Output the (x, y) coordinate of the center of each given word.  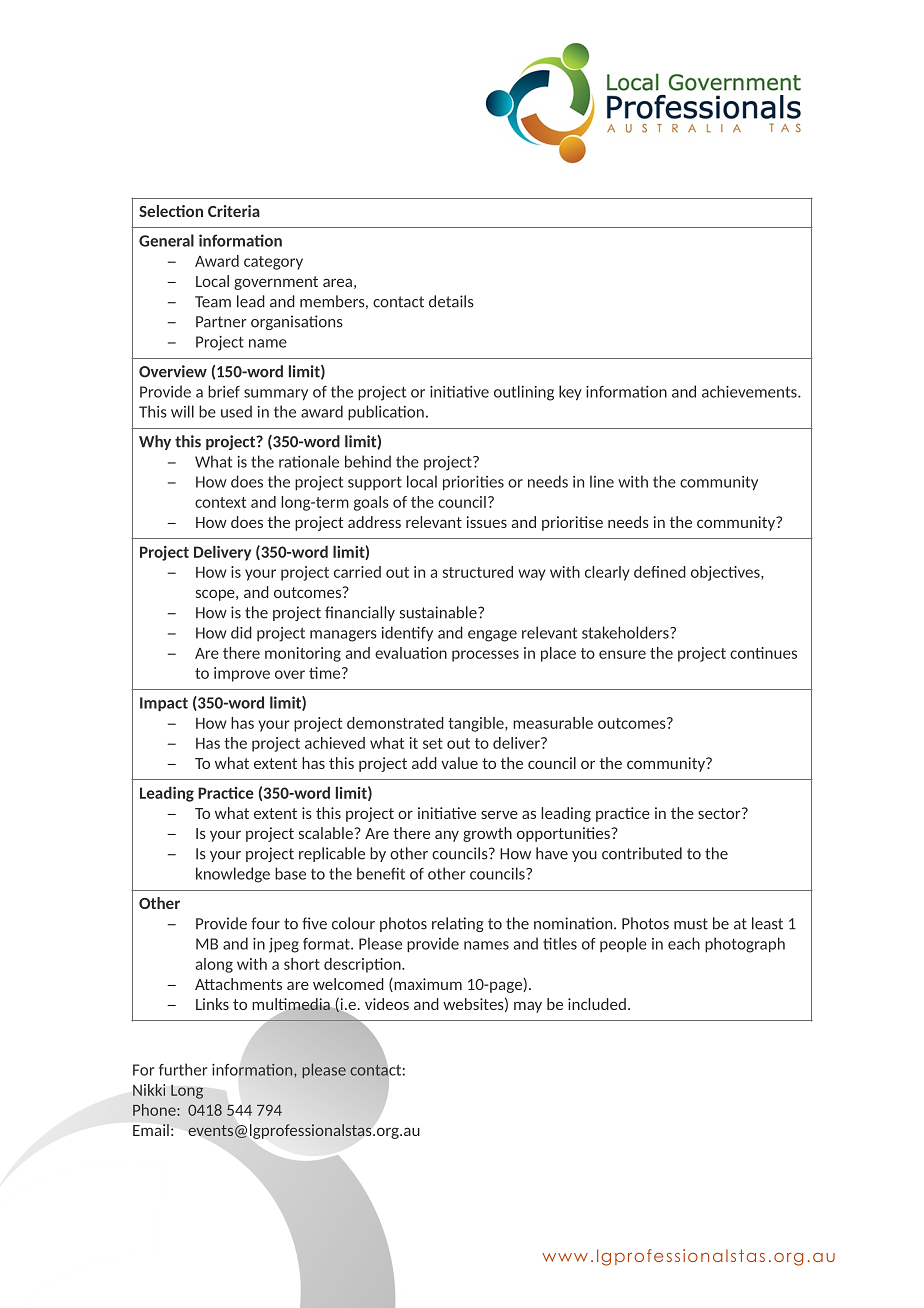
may (528, 1007)
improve (242, 674)
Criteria (234, 211)
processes (485, 656)
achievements (750, 391)
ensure (622, 654)
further (183, 1069)
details (451, 301)
